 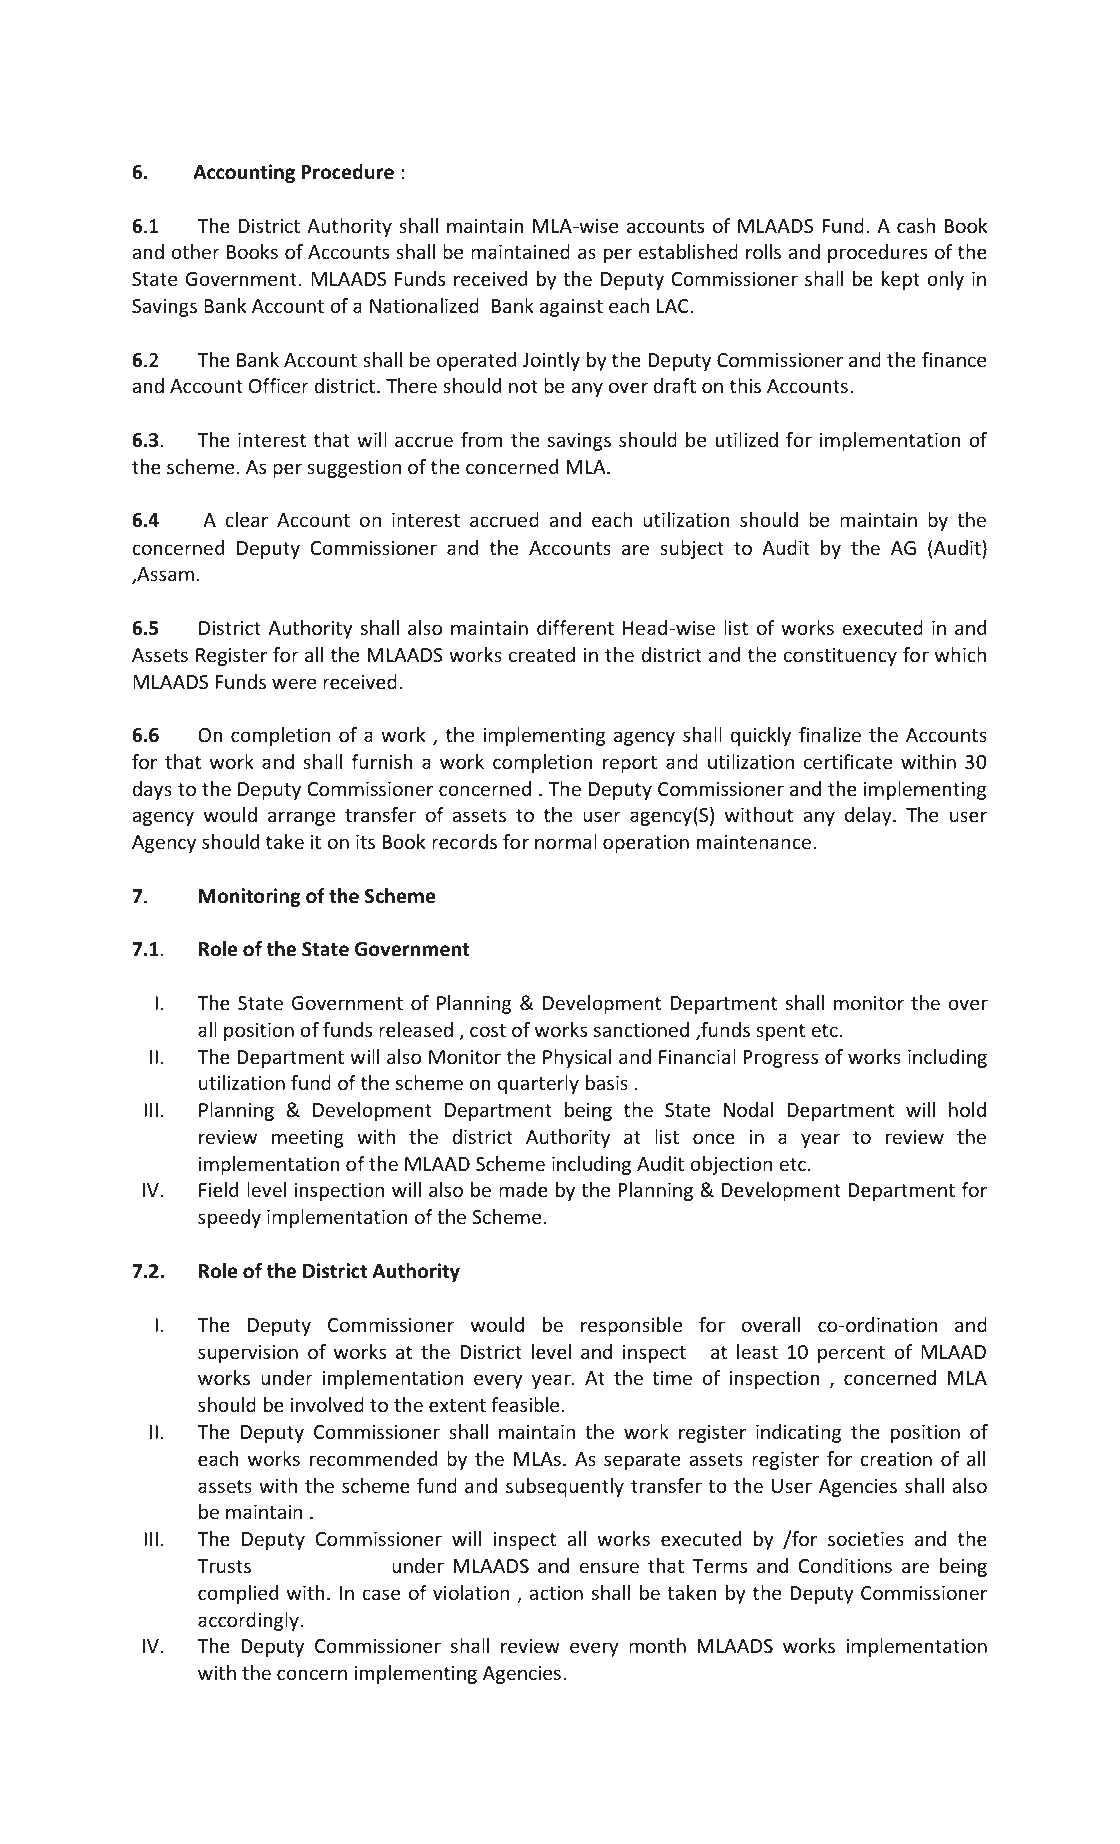 What do you see at coordinates (195, 251) in the screenshot?
I see `other` at bounding box center [195, 251].
